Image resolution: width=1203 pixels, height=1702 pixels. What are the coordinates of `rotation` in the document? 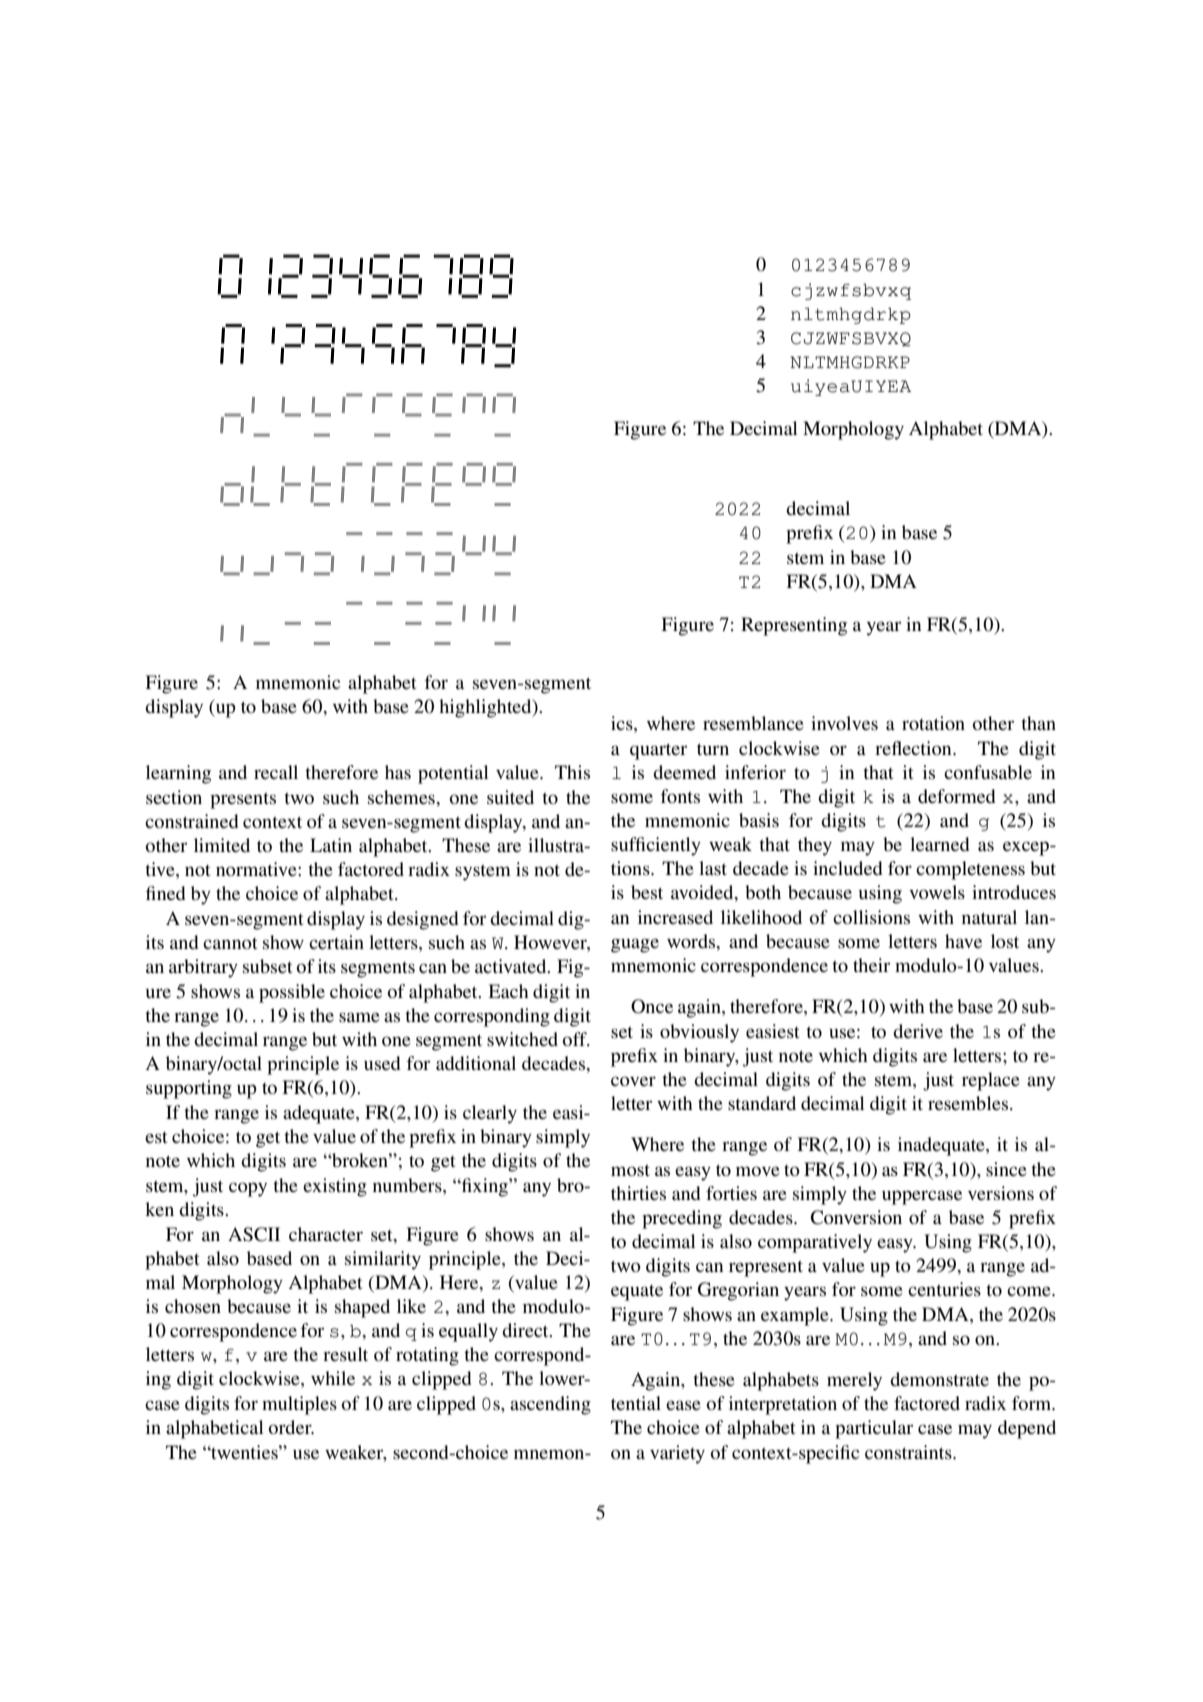 It's located at (933, 723).
